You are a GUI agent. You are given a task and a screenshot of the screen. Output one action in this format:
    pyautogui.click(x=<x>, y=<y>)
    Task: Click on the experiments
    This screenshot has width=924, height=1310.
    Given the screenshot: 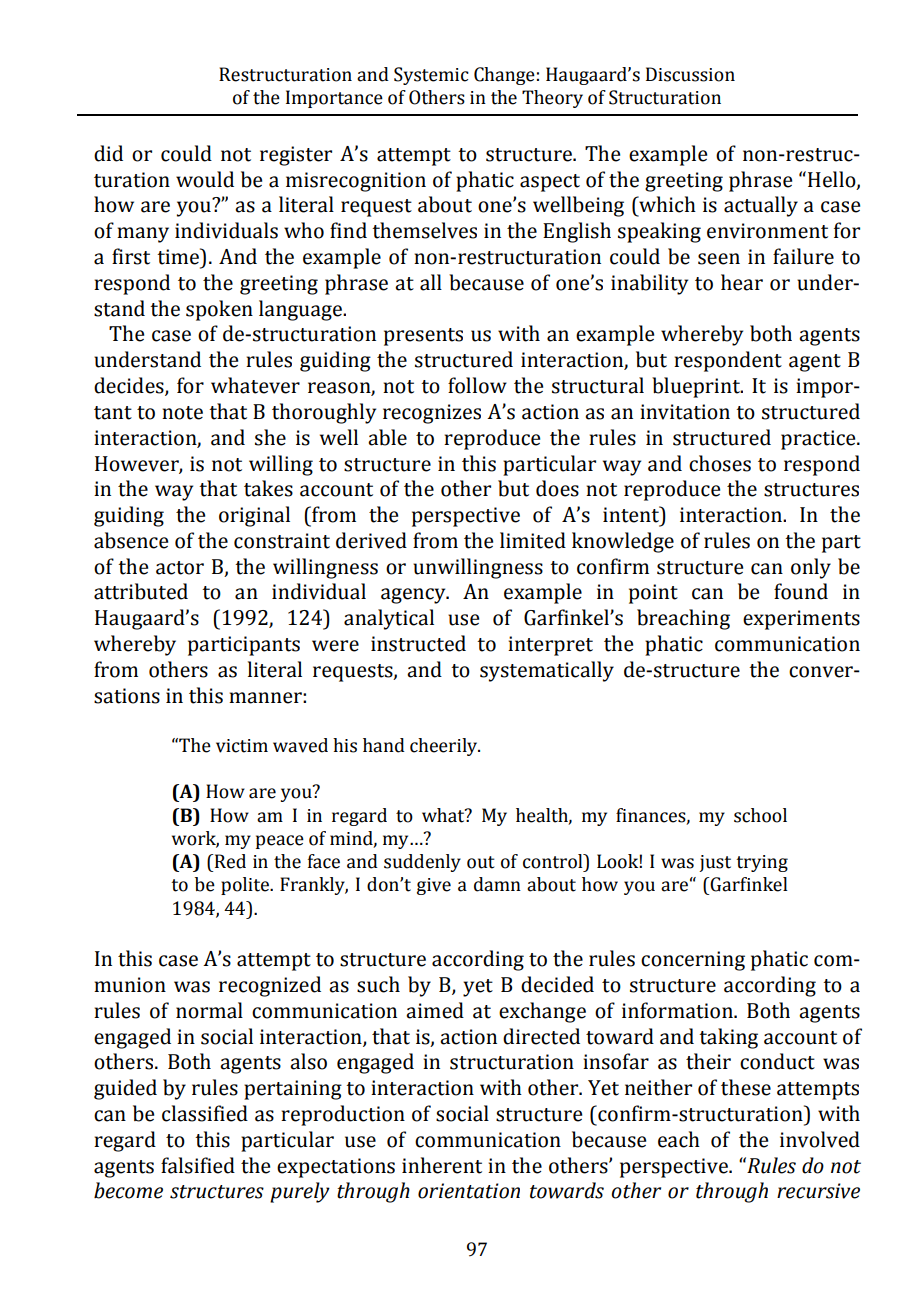 What is the action you would take?
    pyautogui.click(x=801, y=620)
